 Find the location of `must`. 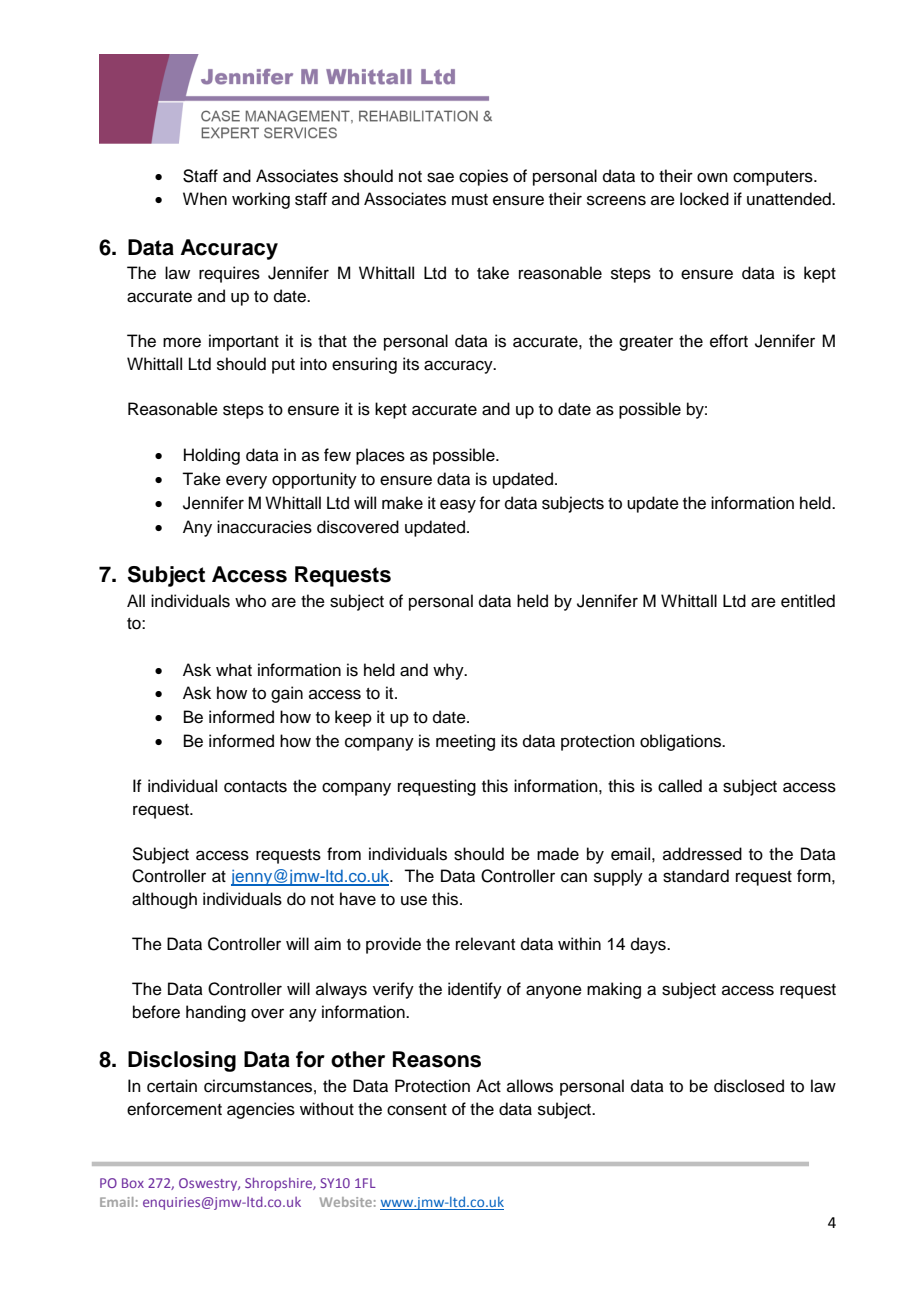

must is located at coordinates (470, 200).
